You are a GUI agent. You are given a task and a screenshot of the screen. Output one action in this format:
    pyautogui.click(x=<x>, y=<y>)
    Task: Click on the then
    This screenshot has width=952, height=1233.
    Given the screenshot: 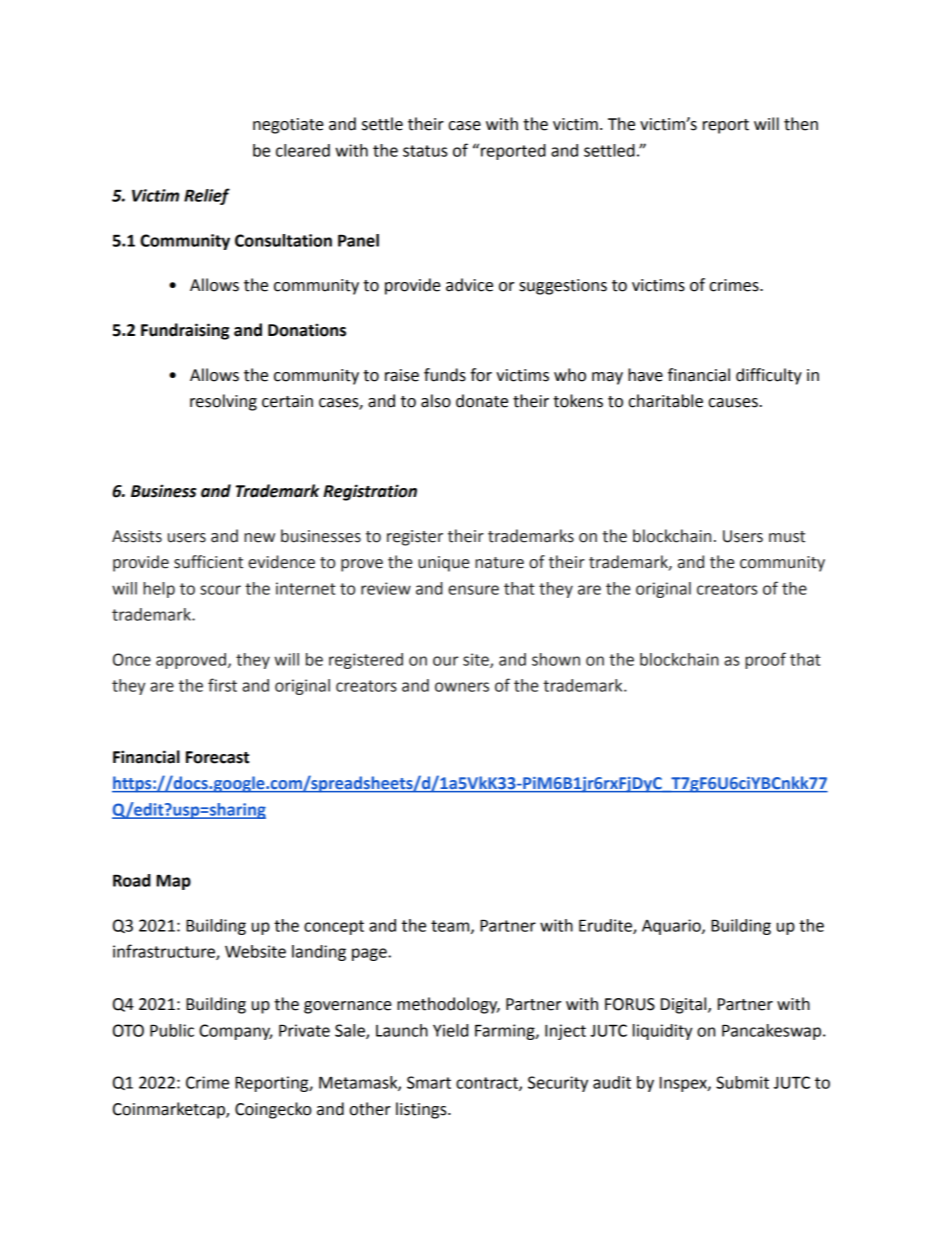 What is the action you would take?
    pyautogui.click(x=801, y=124)
